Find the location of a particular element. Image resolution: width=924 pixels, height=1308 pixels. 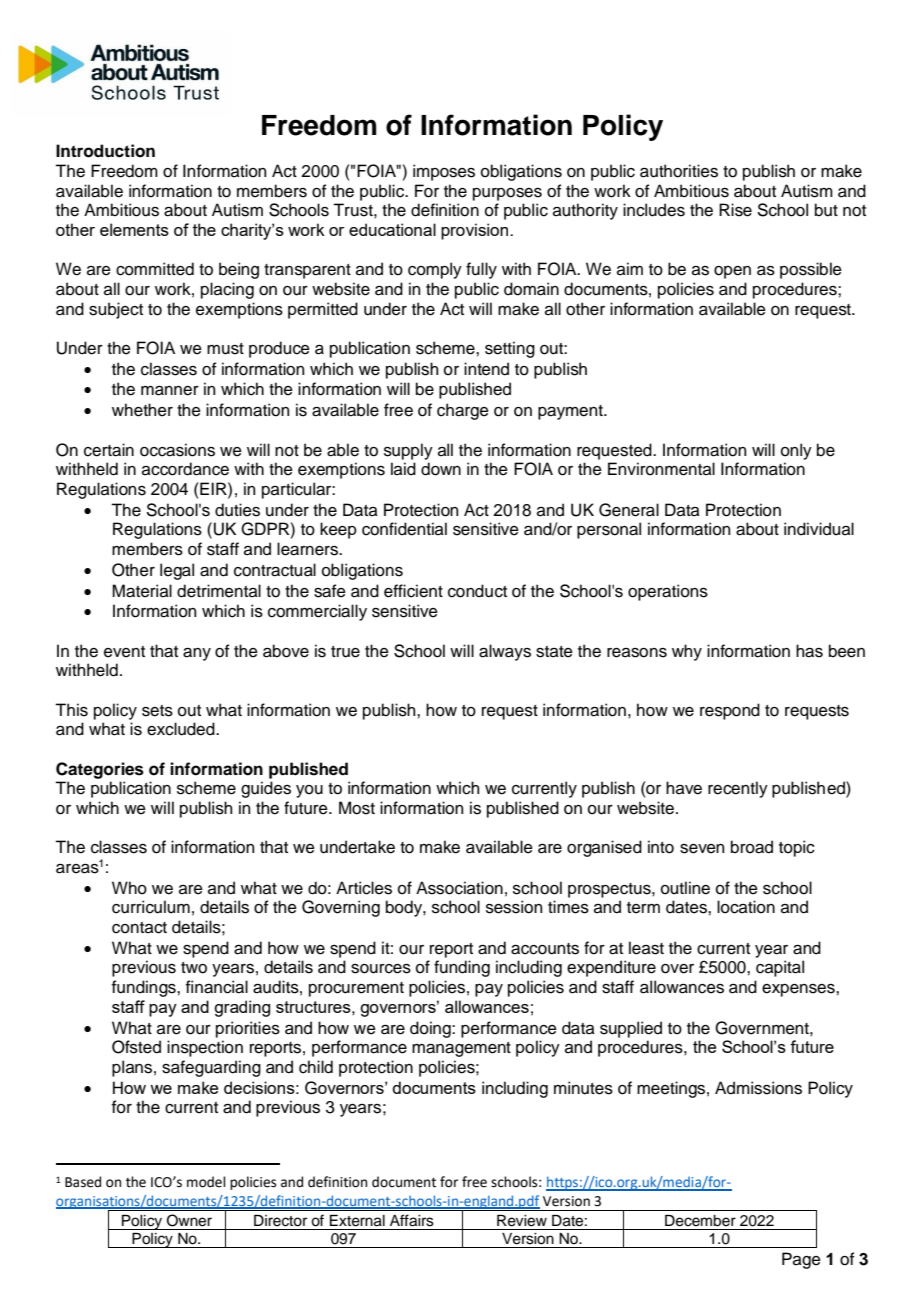

always is located at coordinates (505, 652).
